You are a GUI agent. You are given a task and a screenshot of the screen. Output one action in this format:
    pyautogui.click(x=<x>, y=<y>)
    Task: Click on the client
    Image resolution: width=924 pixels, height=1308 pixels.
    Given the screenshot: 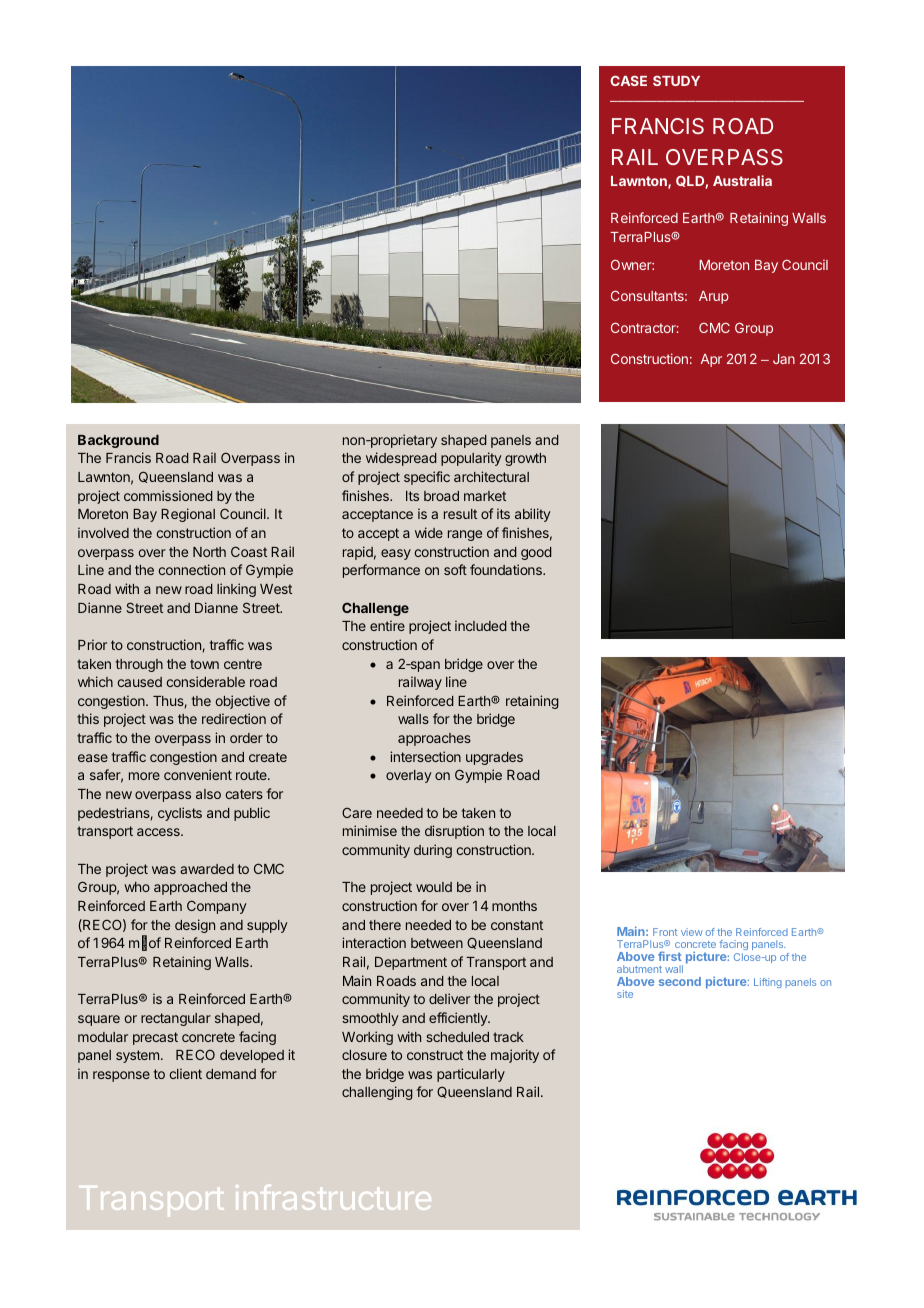 What is the action you would take?
    pyautogui.click(x=185, y=1073)
